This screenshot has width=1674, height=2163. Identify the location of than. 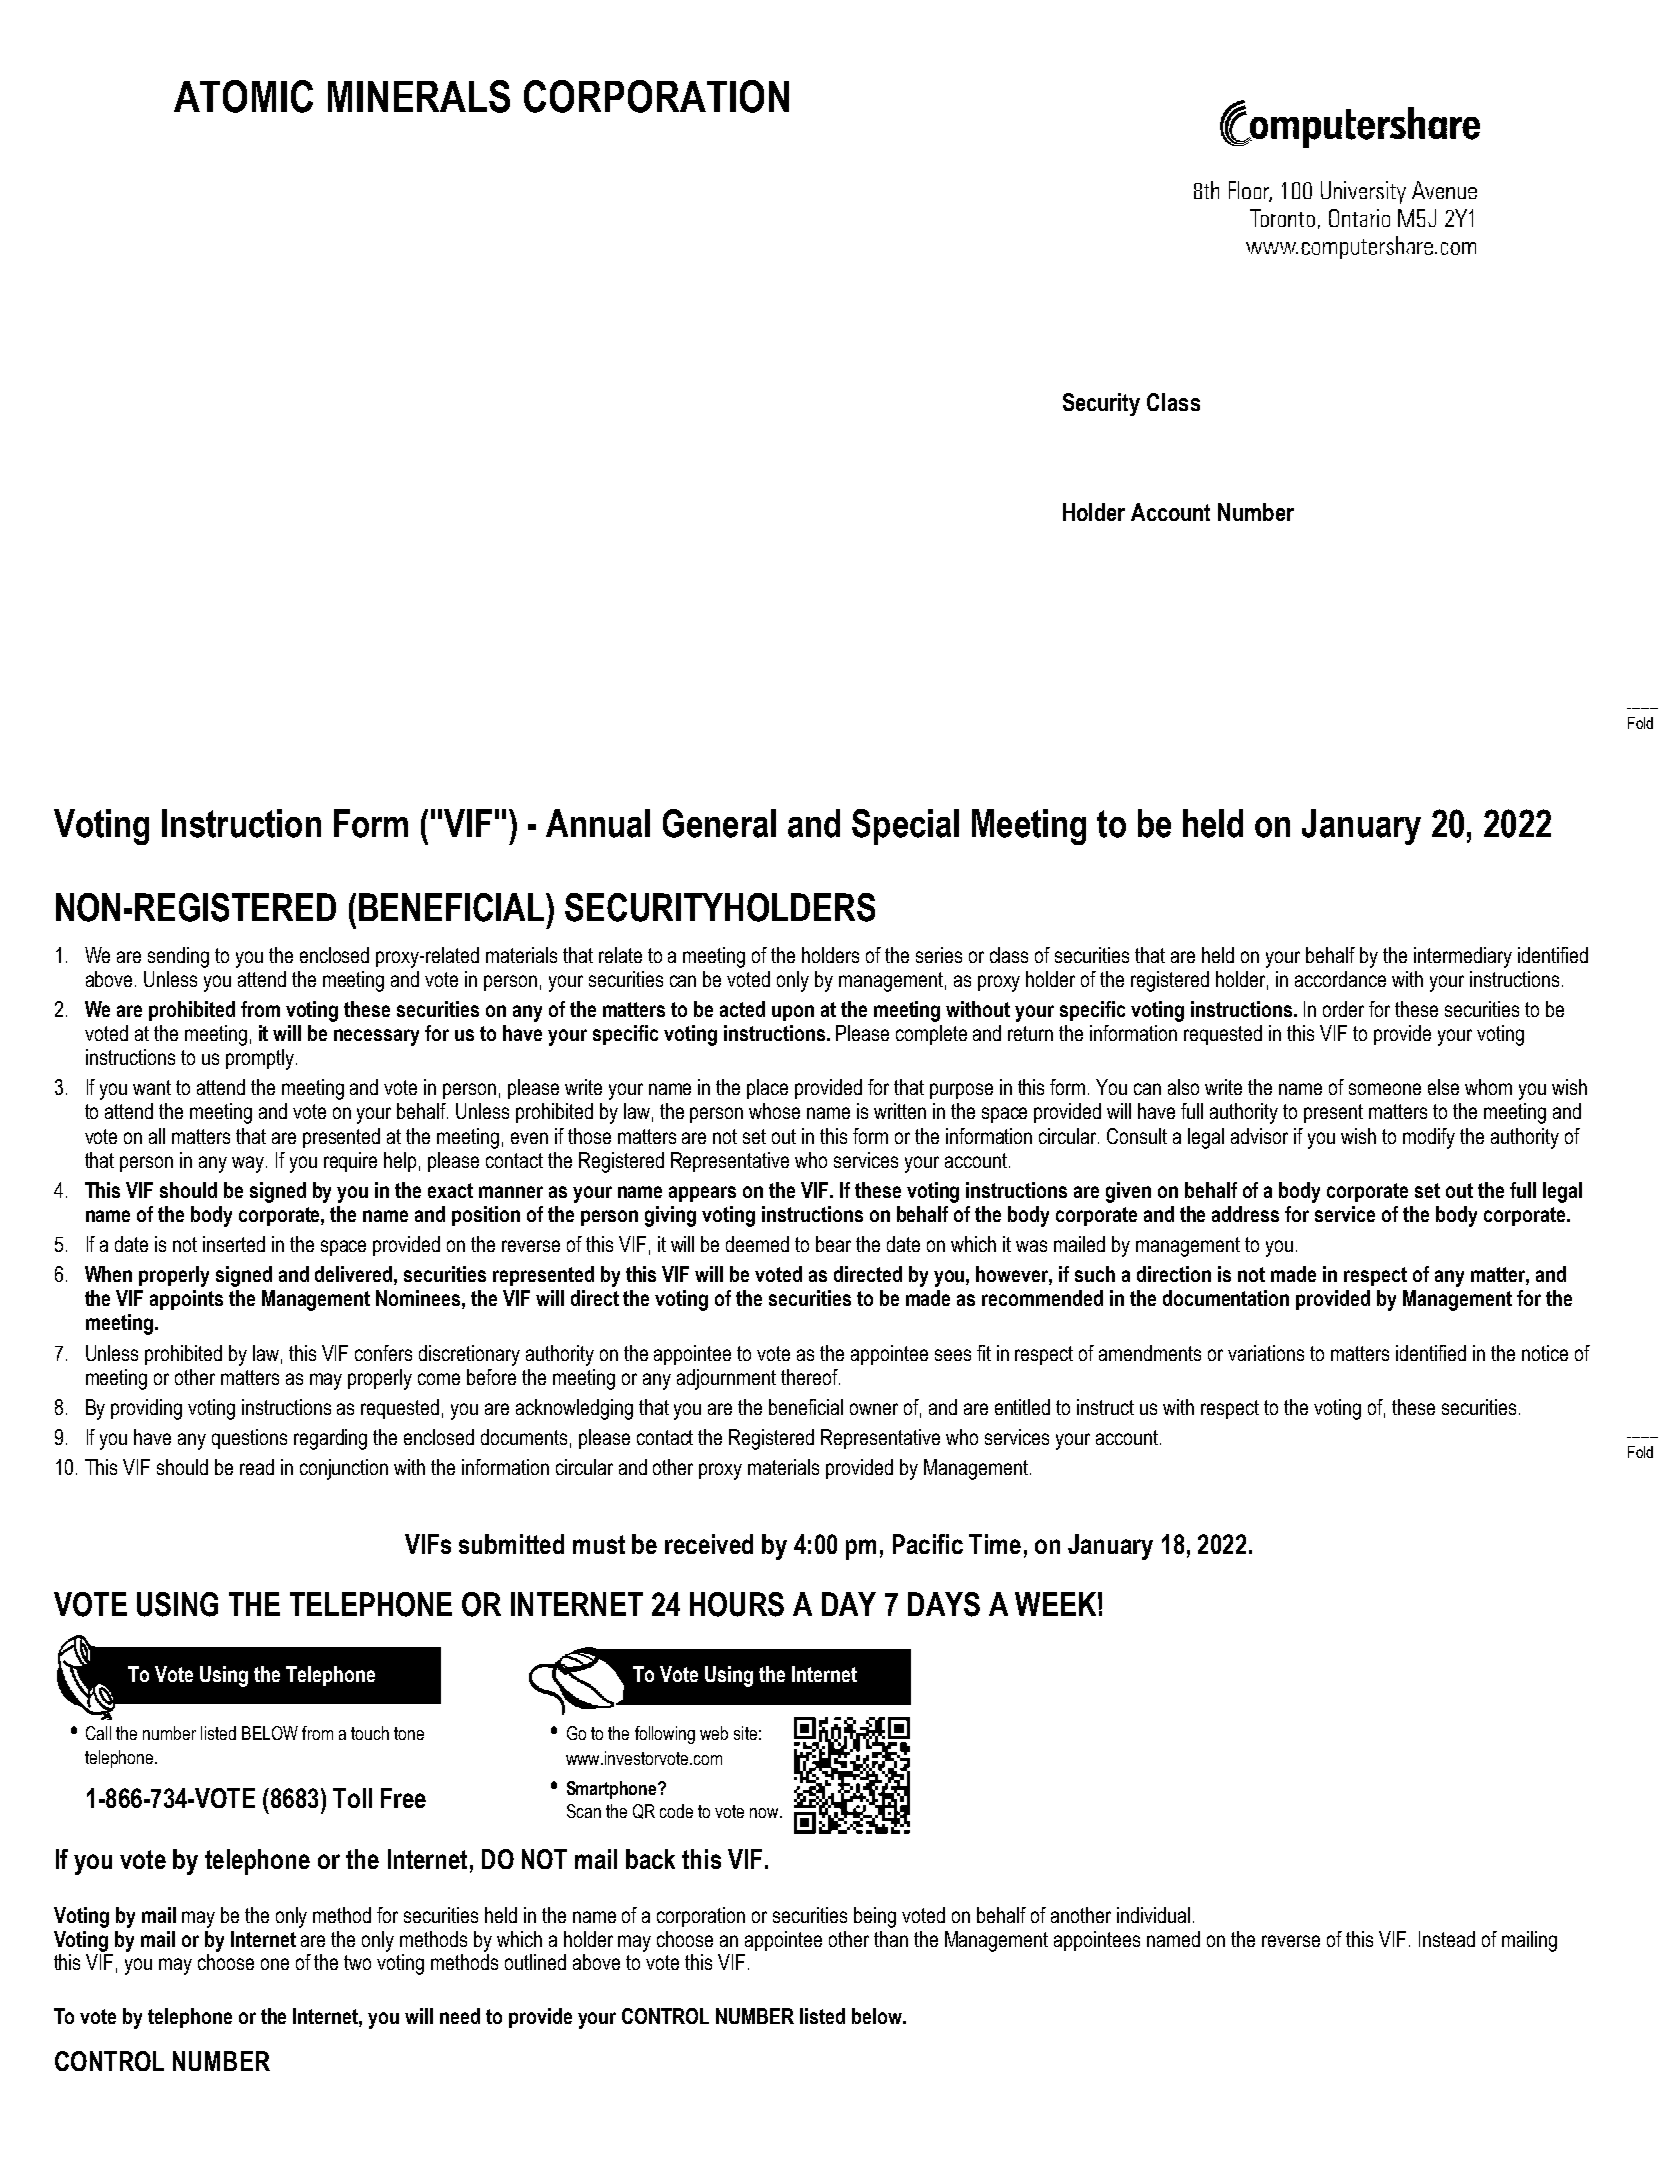
(891, 1939).
